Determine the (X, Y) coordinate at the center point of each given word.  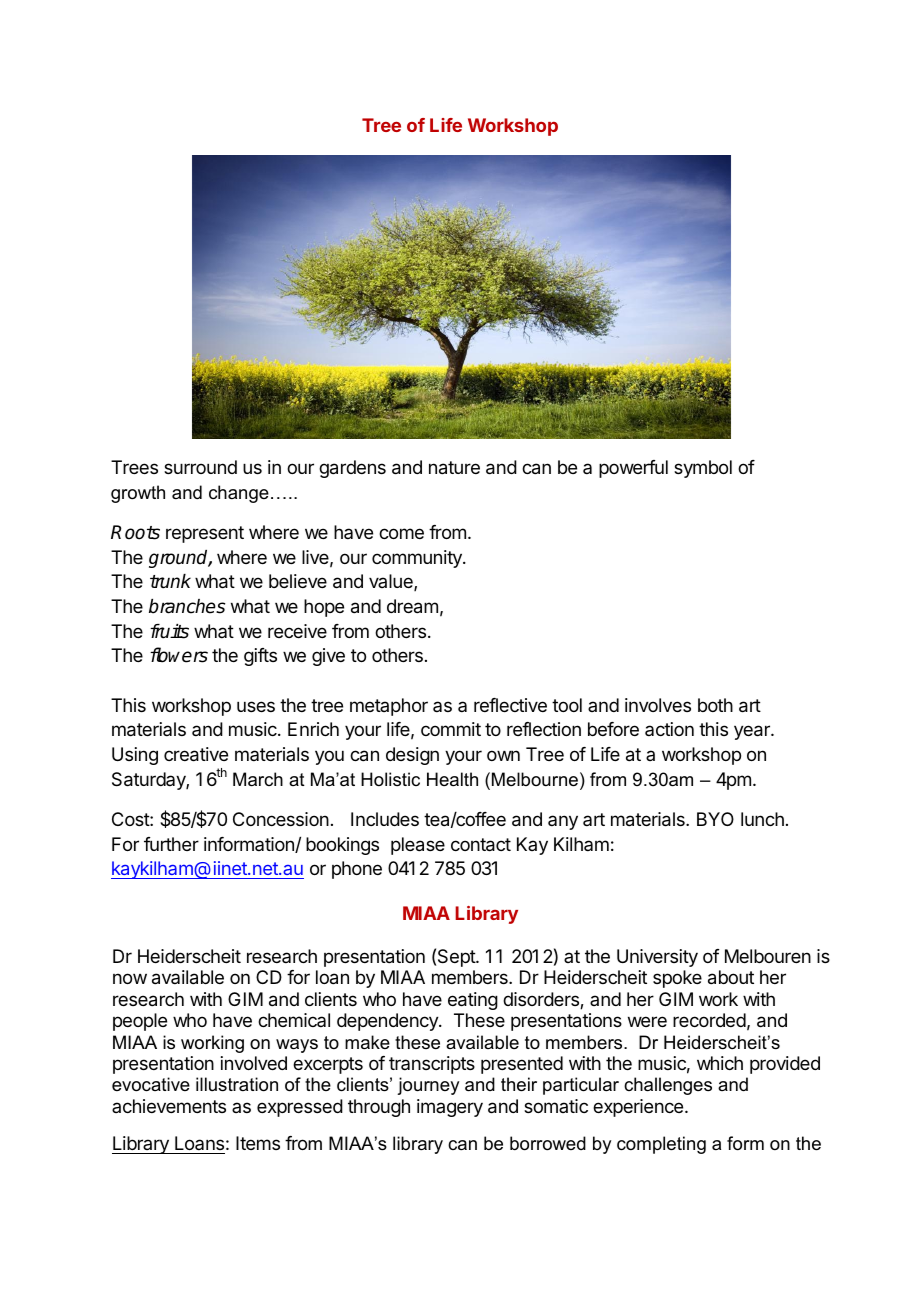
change (239, 494)
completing (661, 1145)
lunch (762, 819)
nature (454, 468)
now (130, 978)
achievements (169, 1106)
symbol (703, 469)
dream (412, 606)
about (731, 977)
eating (473, 1001)
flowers (179, 655)
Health (452, 779)
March (258, 779)
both (715, 705)
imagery (450, 1108)
